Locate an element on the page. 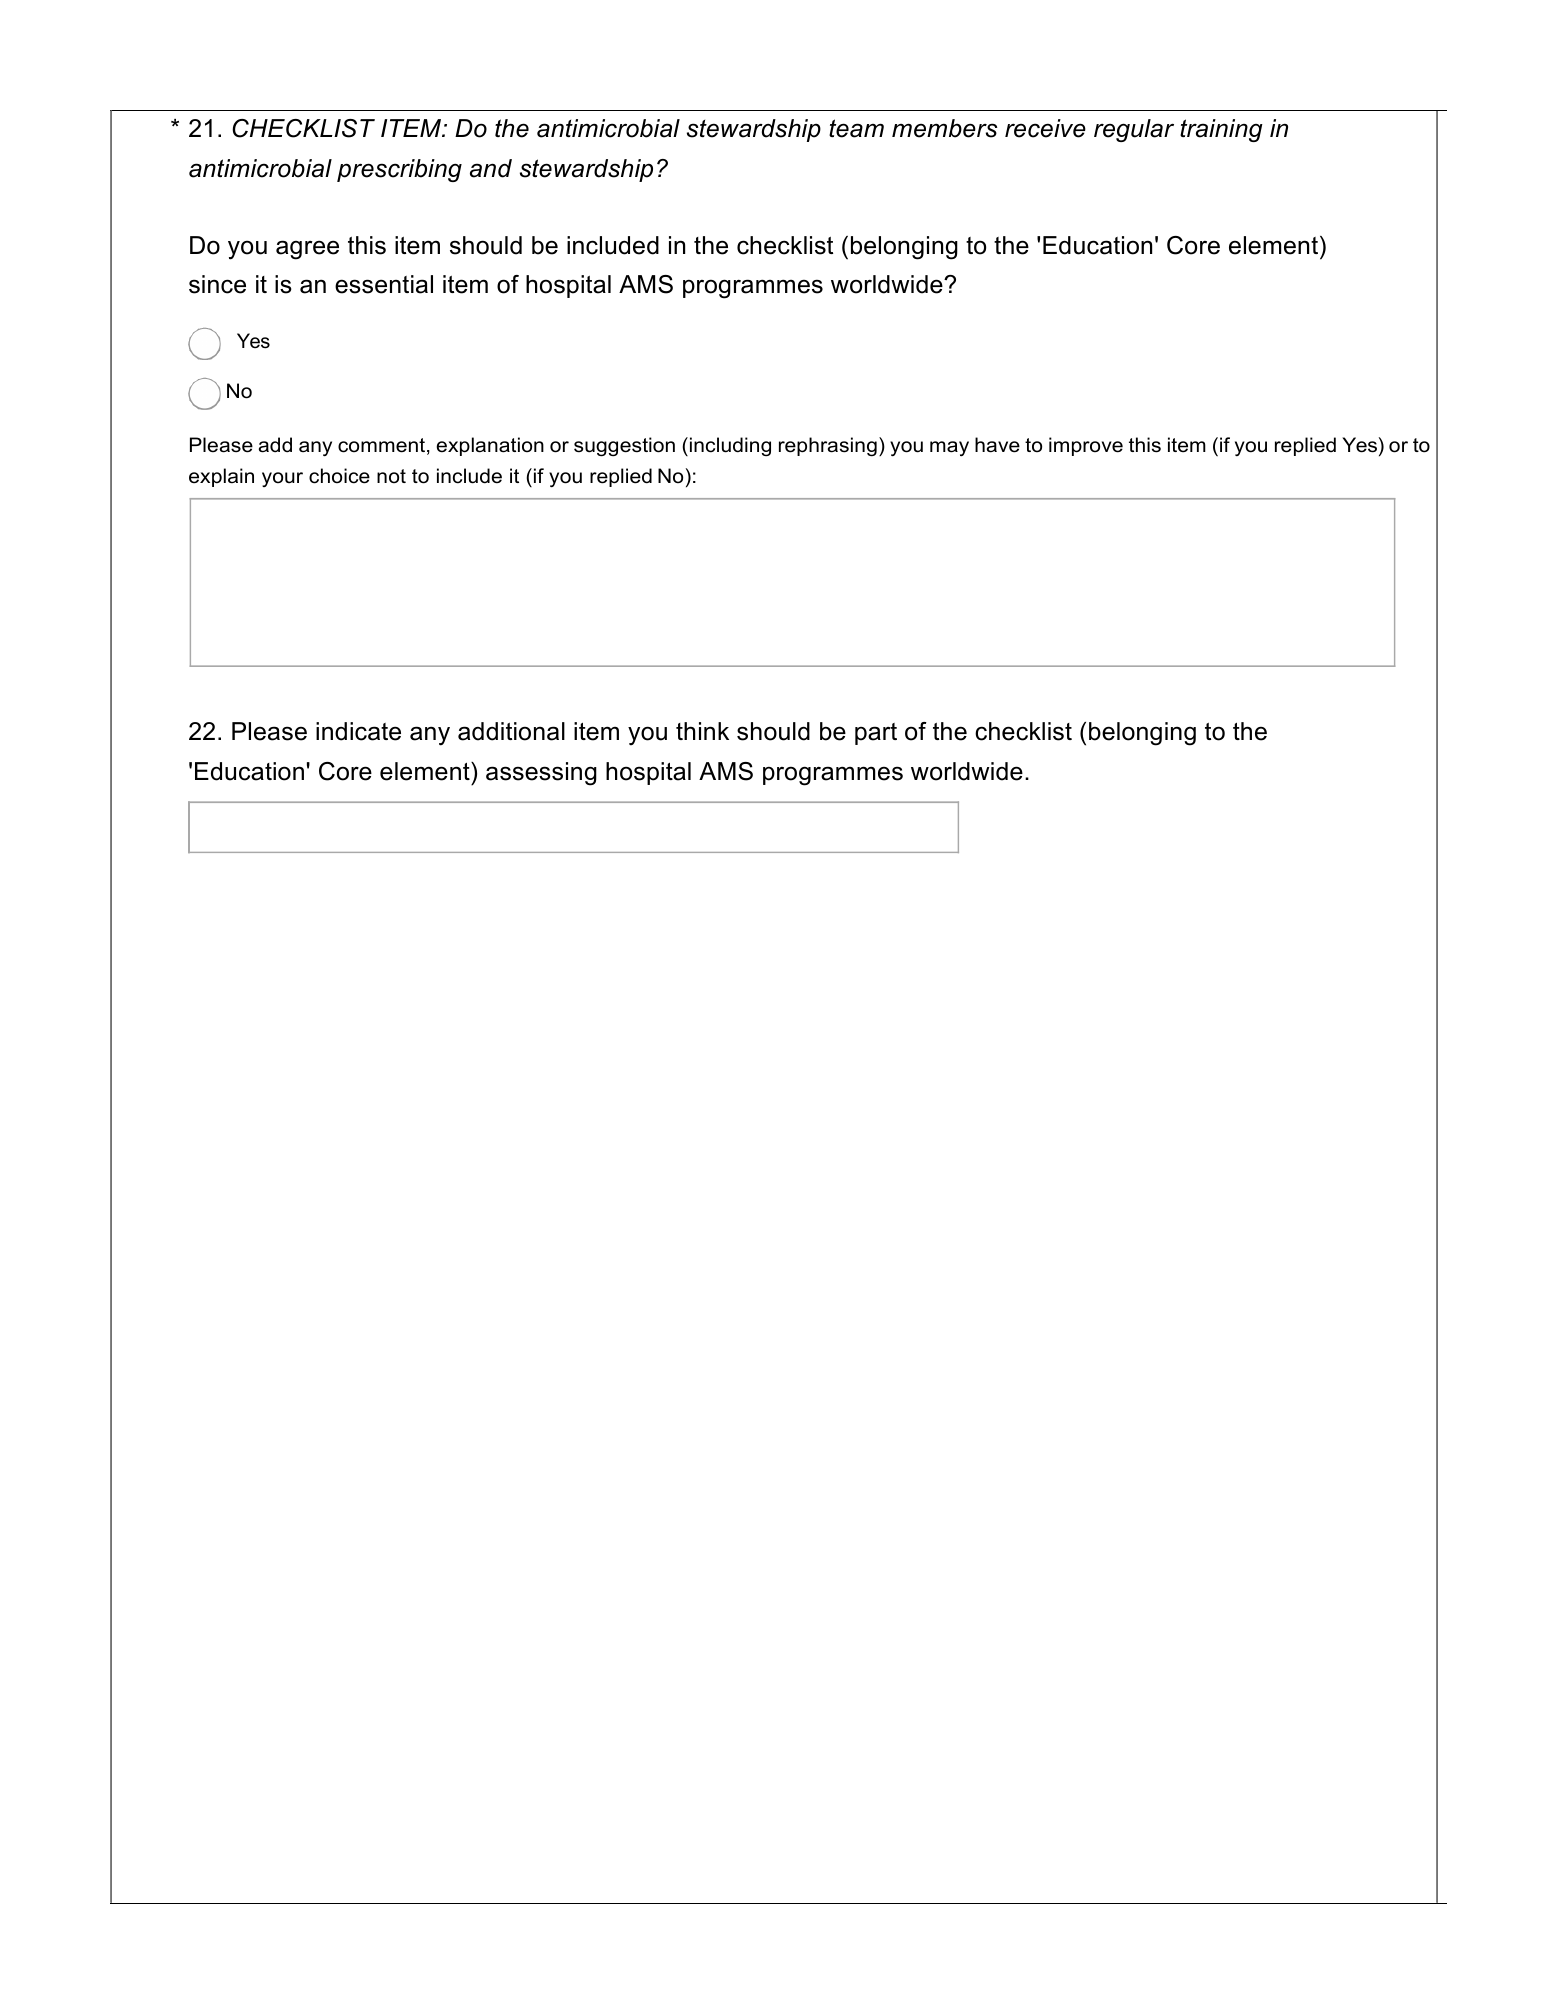 The height and width of the image is (2009, 1552). have is located at coordinates (997, 445).
